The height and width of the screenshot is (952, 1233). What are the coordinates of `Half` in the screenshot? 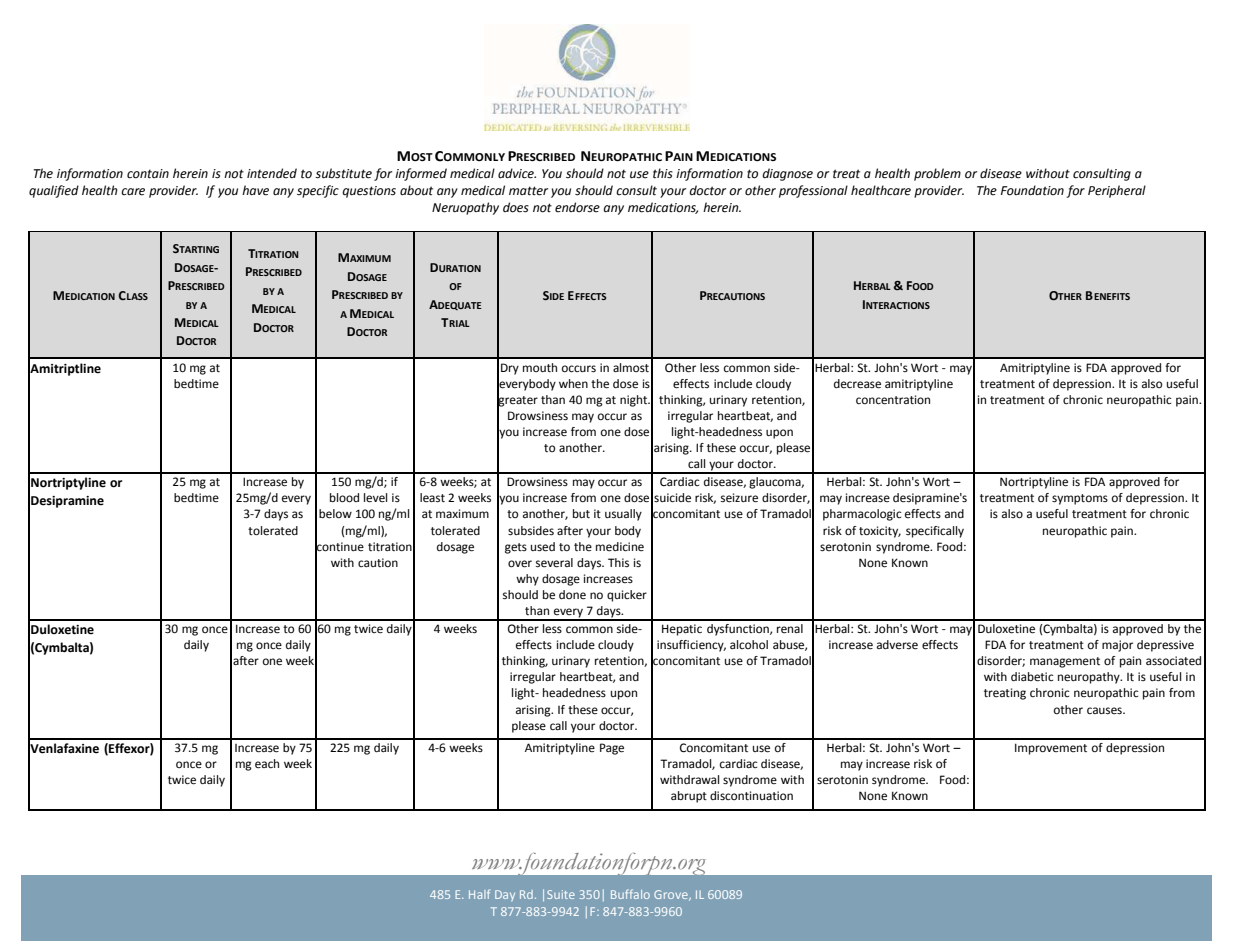 It's located at (479, 894).
